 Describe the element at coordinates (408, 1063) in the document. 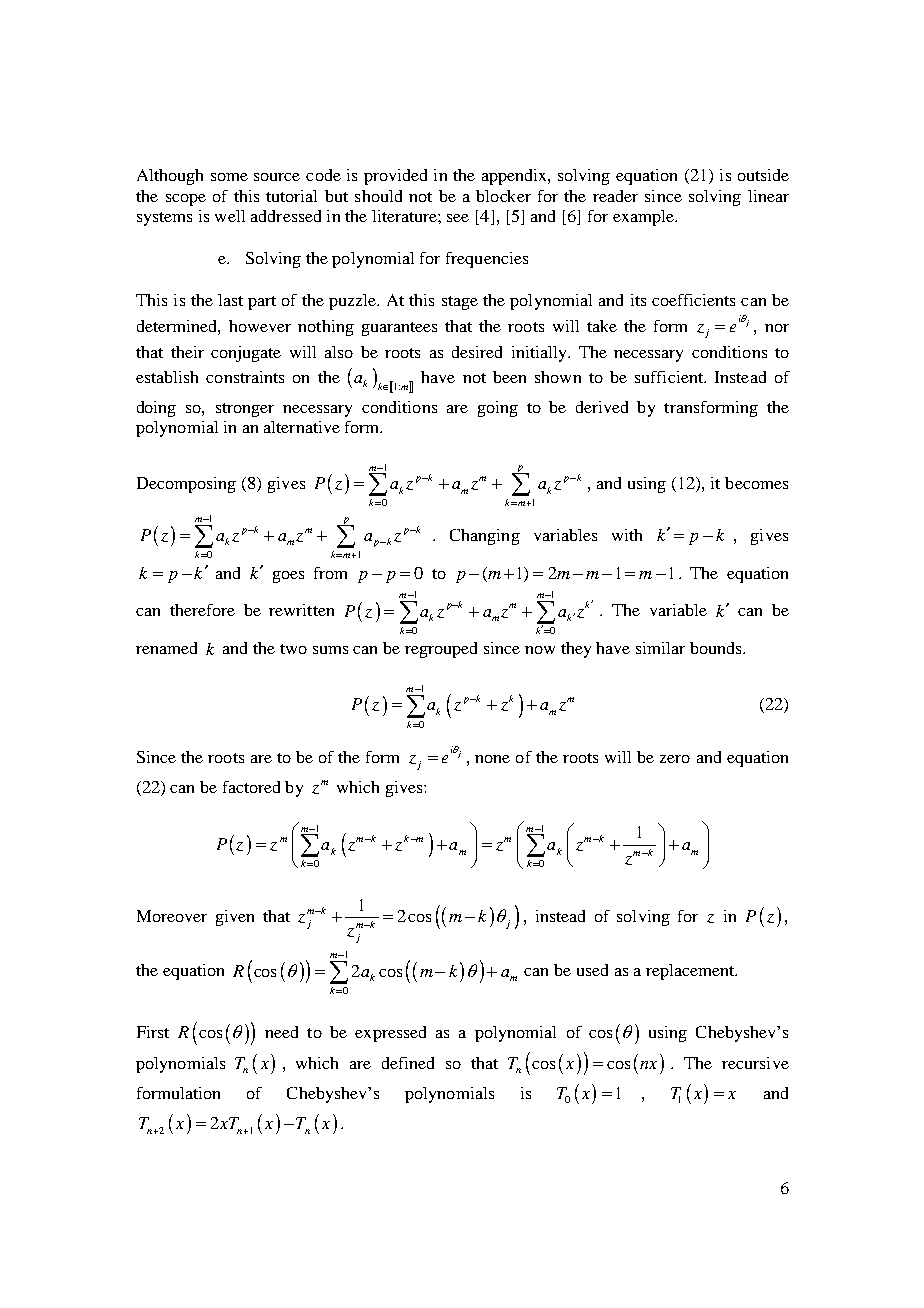

I see `defined` at that location.
